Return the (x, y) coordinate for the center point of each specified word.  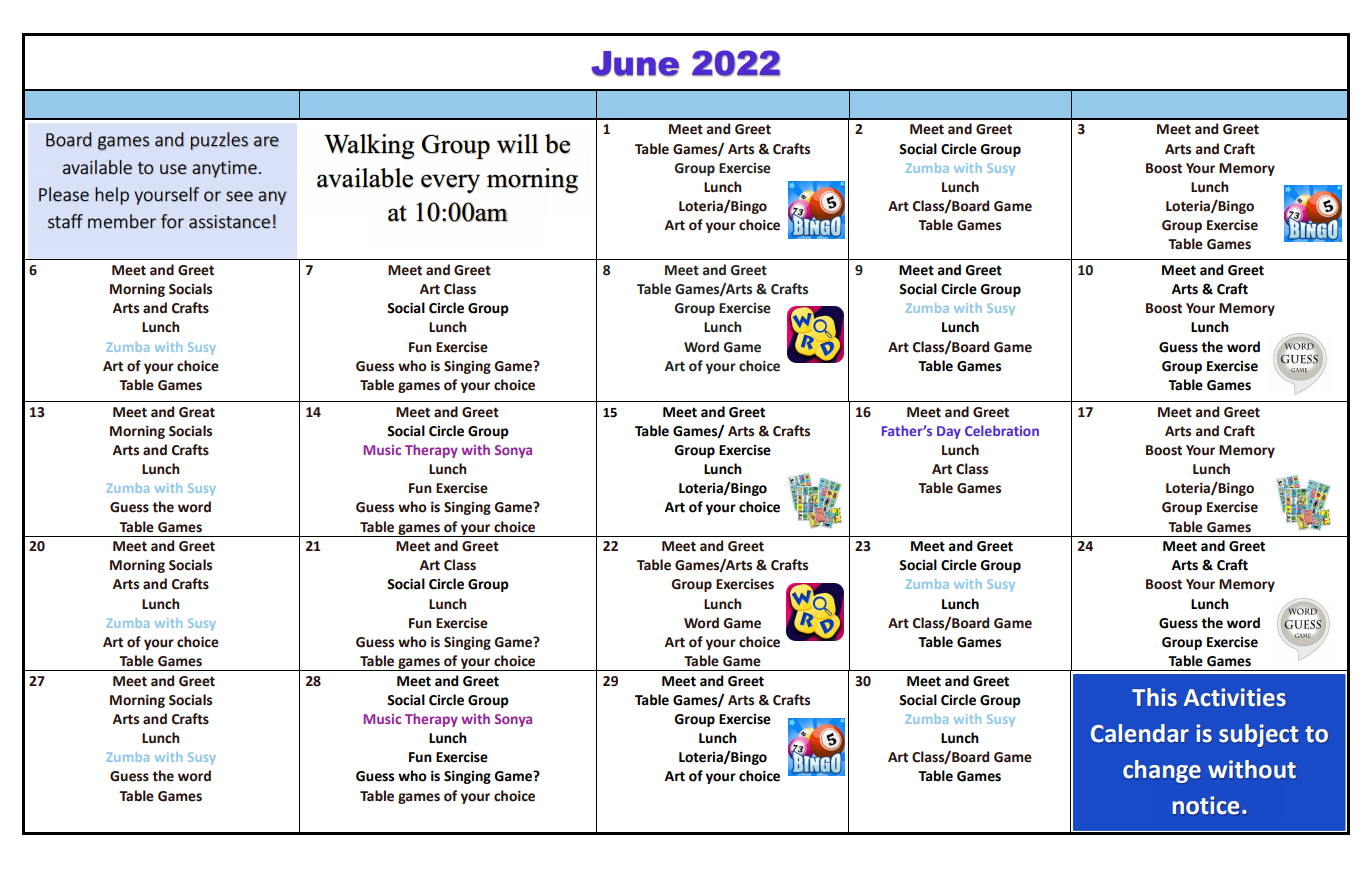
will (517, 144)
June (635, 64)
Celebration (1002, 430)
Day (949, 432)
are (266, 141)
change (1162, 771)
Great (197, 412)
